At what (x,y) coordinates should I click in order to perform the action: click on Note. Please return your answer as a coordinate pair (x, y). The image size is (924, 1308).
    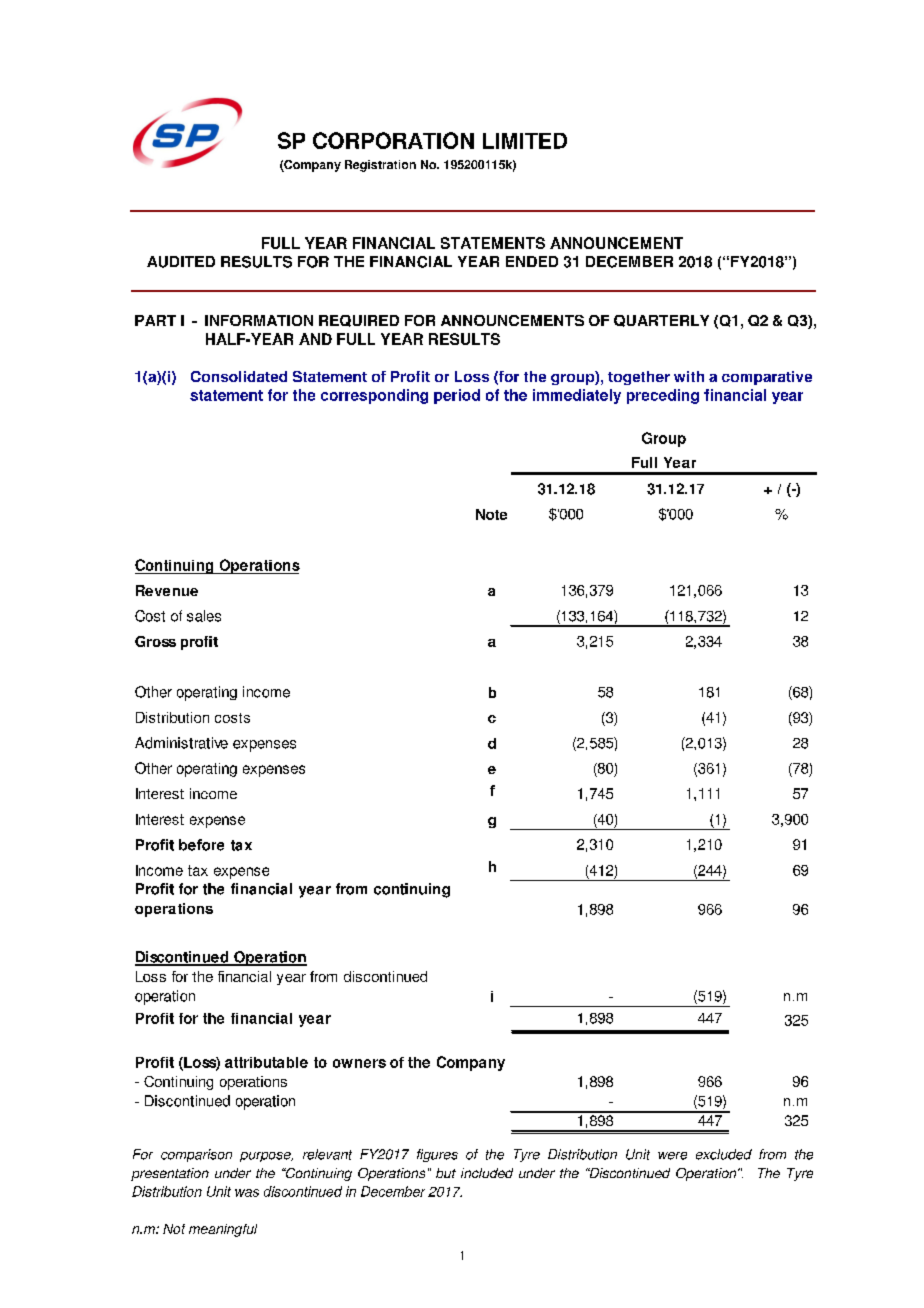
    Looking at the image, I should click on (491, 514).
